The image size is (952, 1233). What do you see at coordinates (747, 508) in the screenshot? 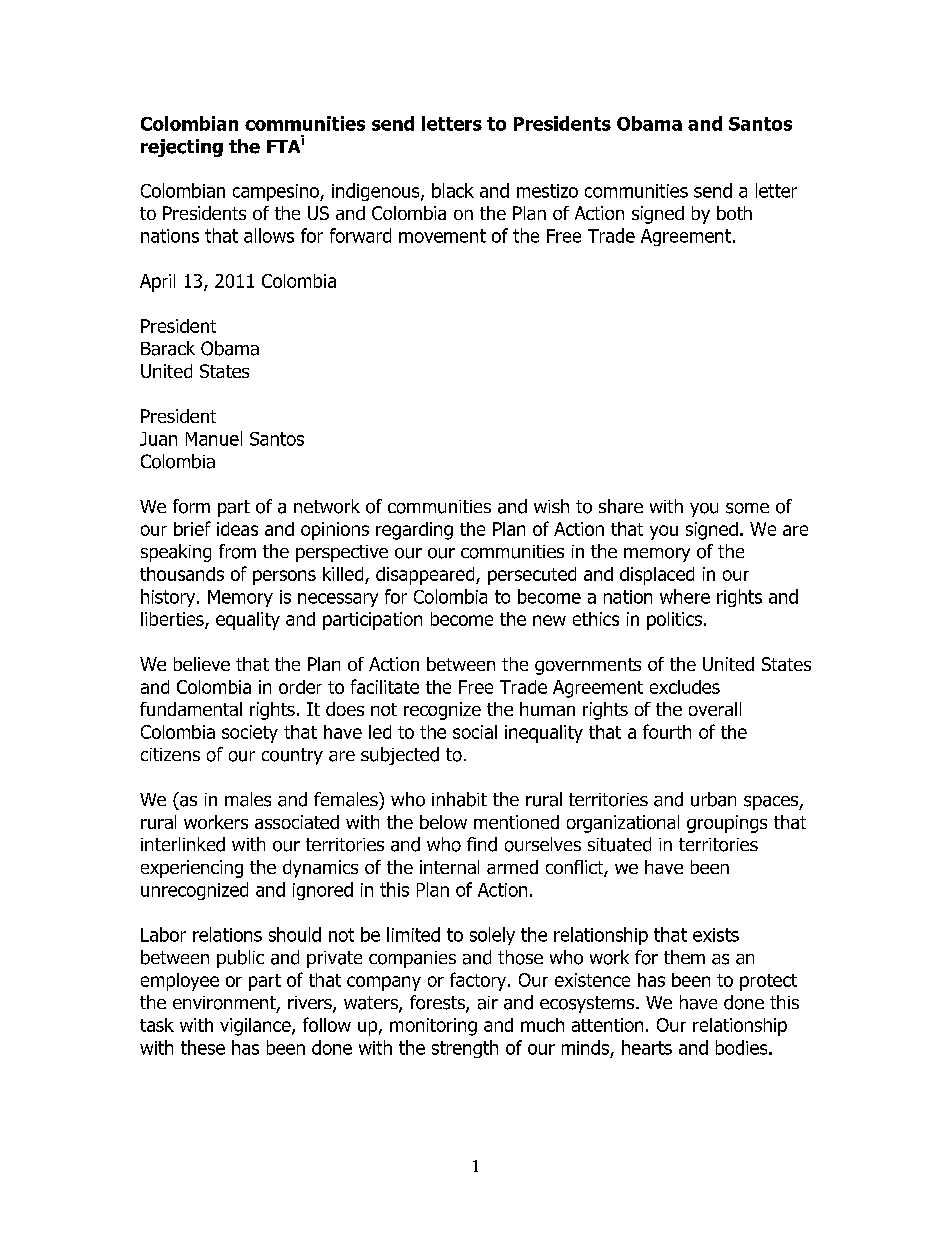
I see `some` at bounding box center [747, 508].
